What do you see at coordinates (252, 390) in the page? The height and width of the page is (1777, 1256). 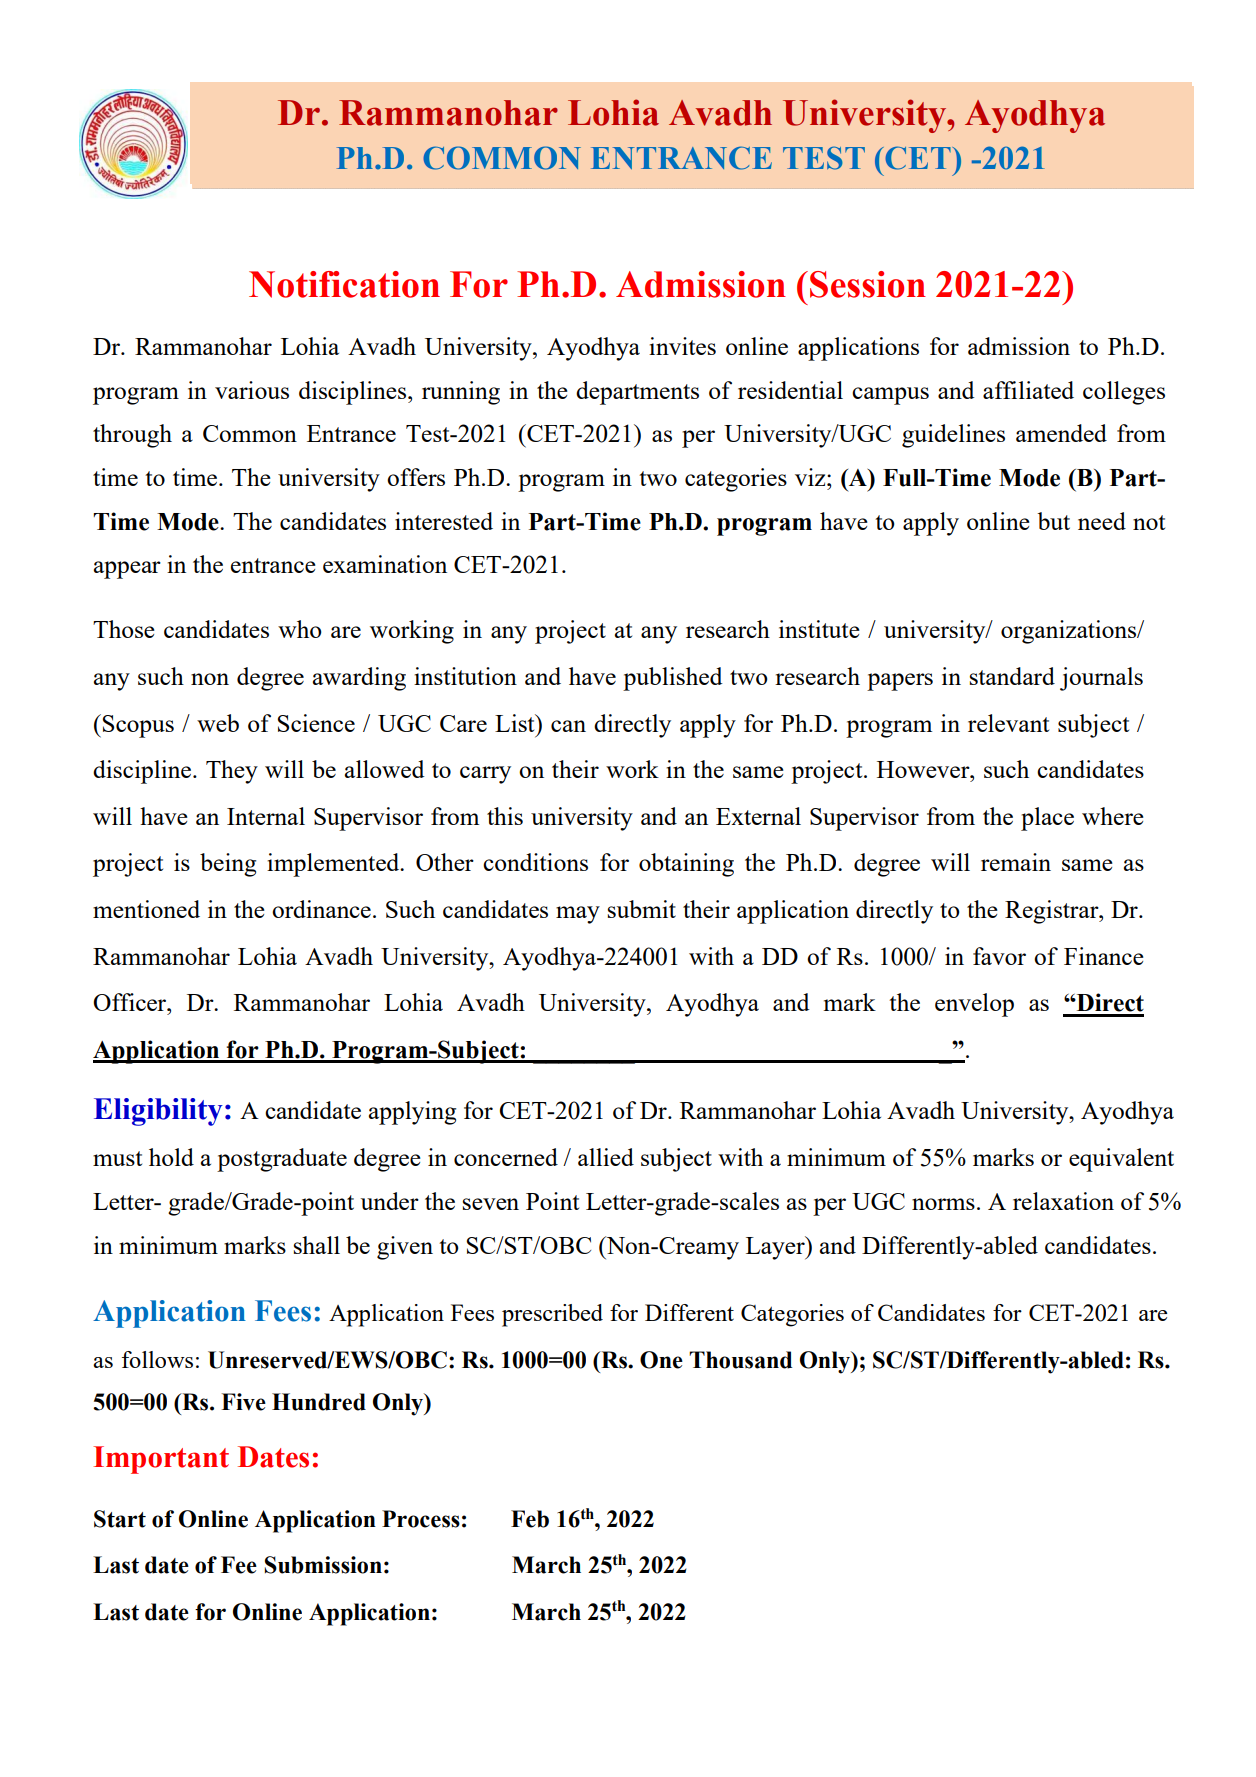 I see `various` at bounding box center [252, 390].
